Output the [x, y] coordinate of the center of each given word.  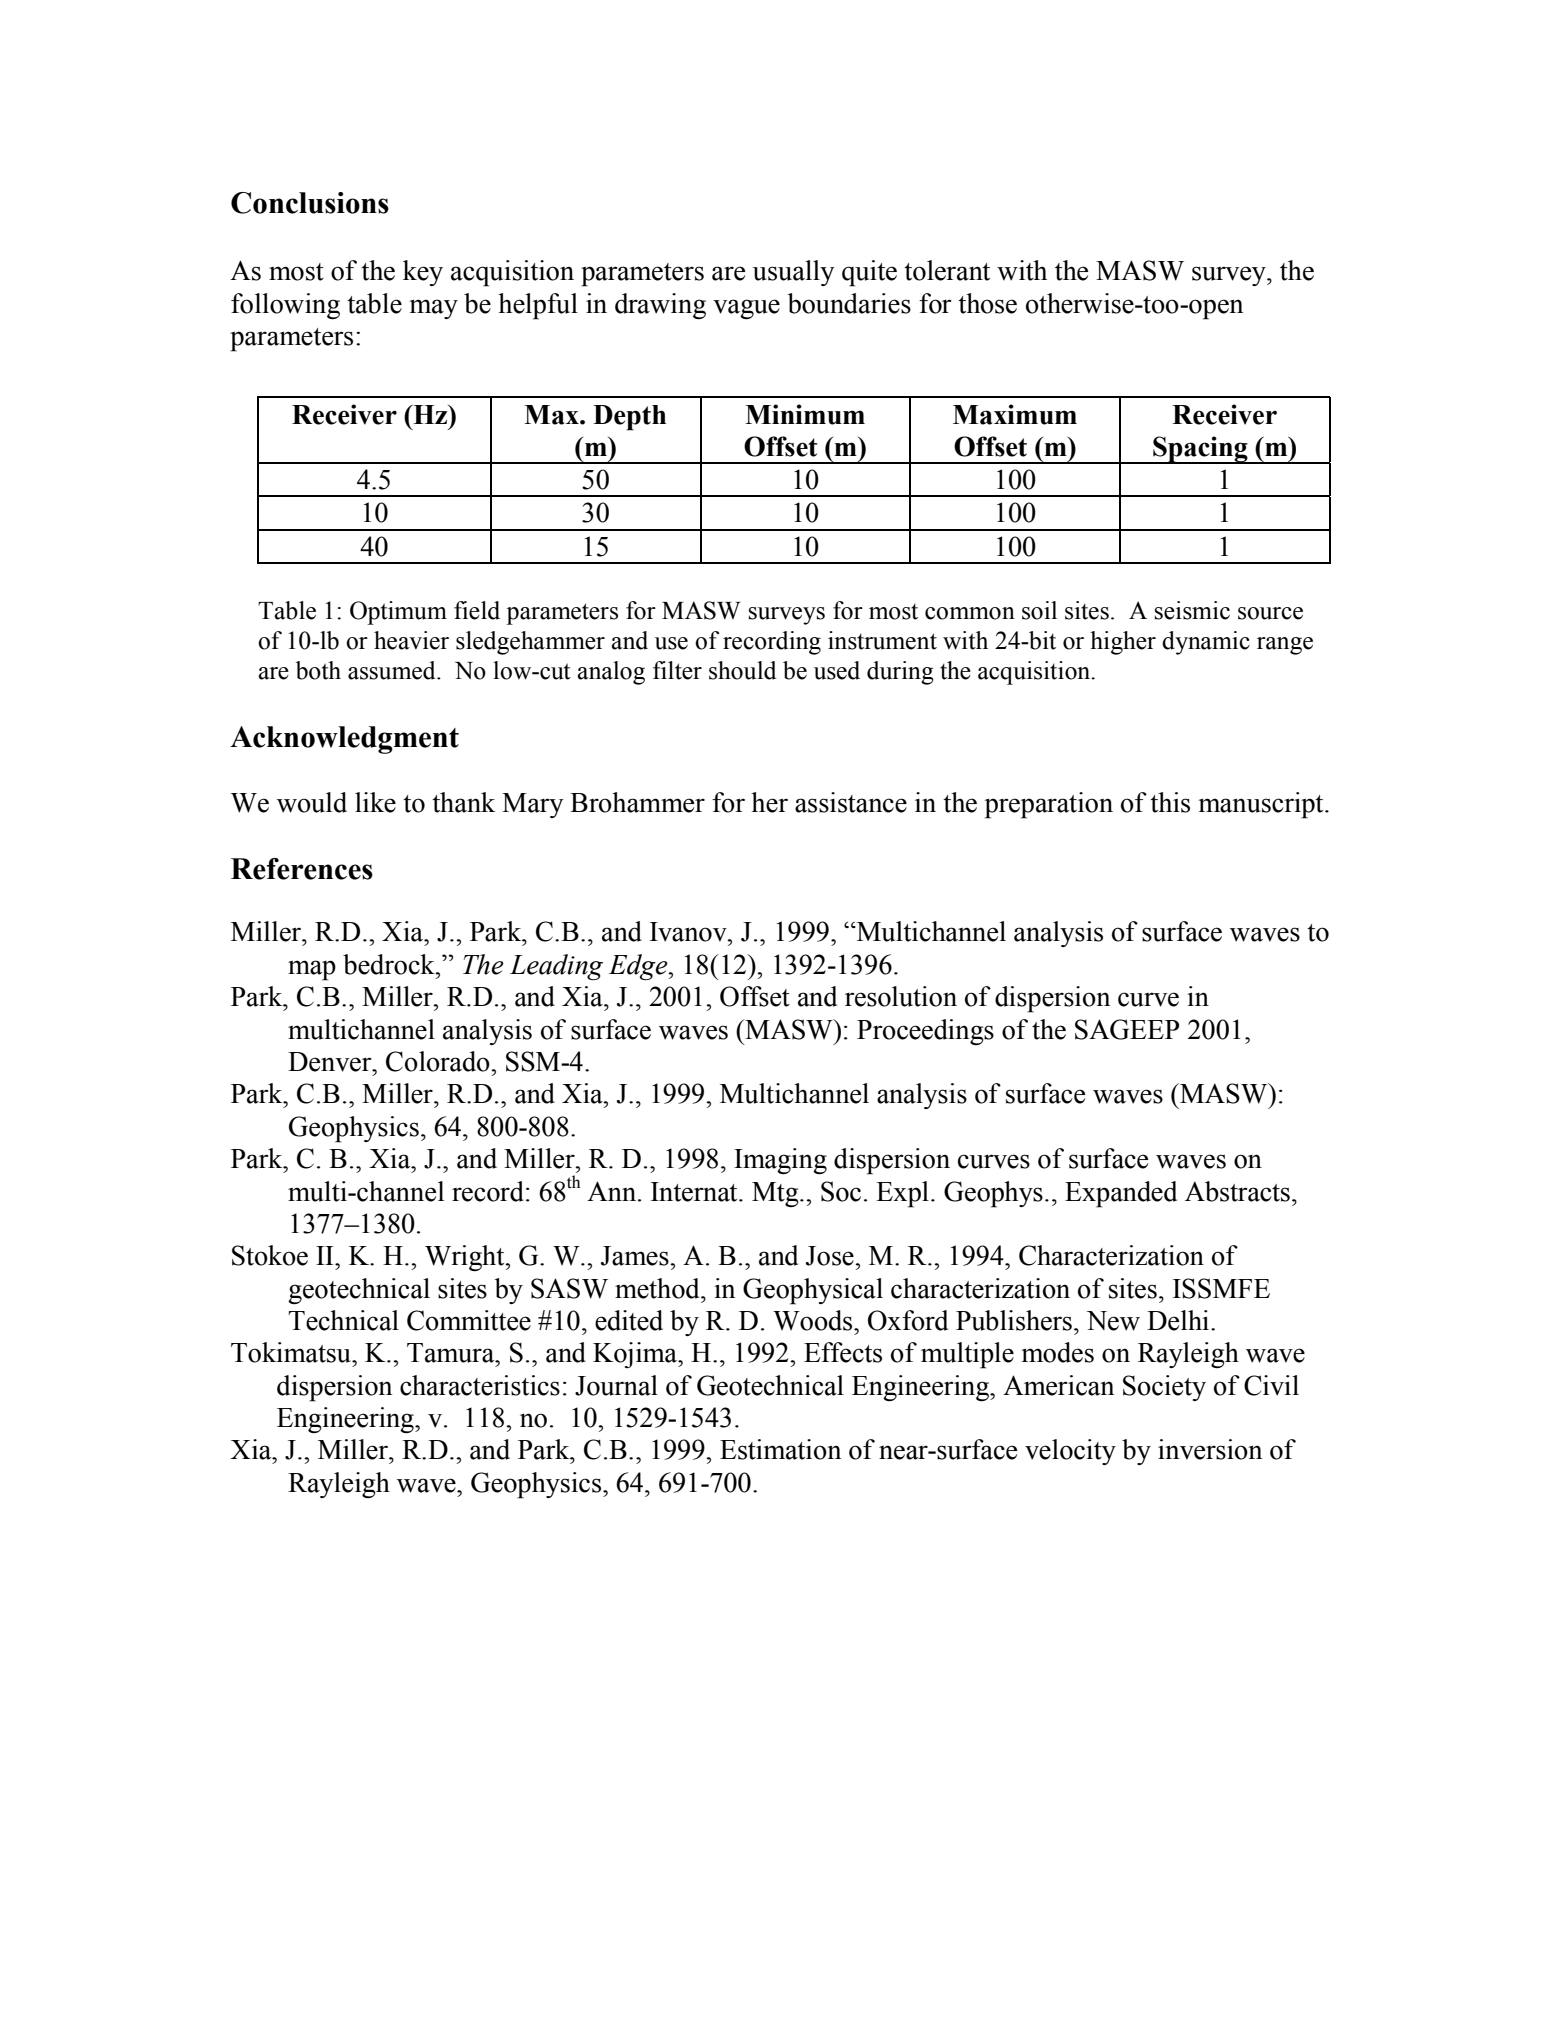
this [1170, 802]
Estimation [780, 1449]
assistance [851, 802]
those [987, 303]
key [423, 273]
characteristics [480, 1385]
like [375, 802]
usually [793, 273]
